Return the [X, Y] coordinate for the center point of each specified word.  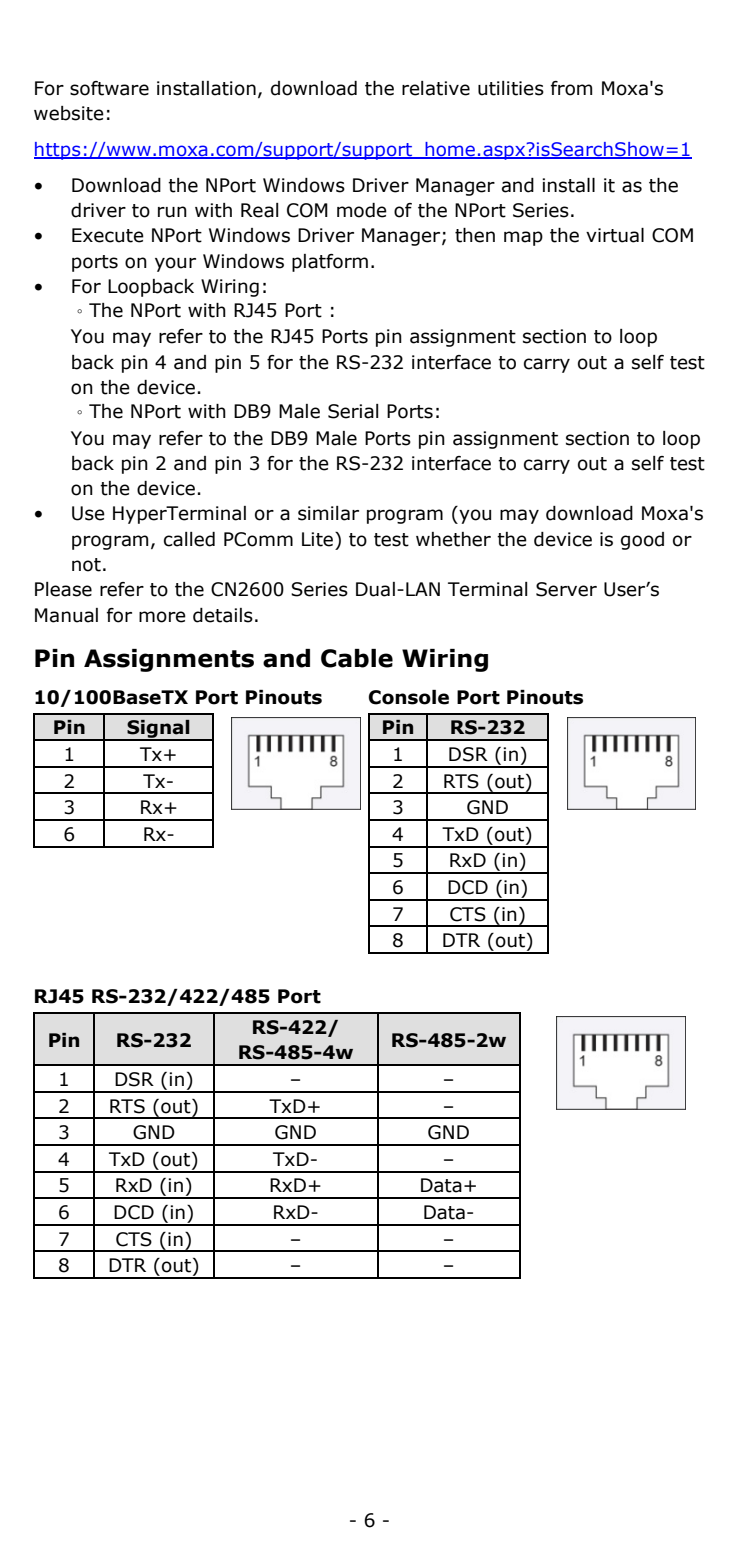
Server [566, 589]
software [109, 88]
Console [409, 697]
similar [328, 513]
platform [330, 263]
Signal [158, 730]
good [642, 541]
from [571, 88]
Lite [319, 539]
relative [436, 88]
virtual [615, 235]
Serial [353, 411]
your [175, 264]
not [86, 565]
